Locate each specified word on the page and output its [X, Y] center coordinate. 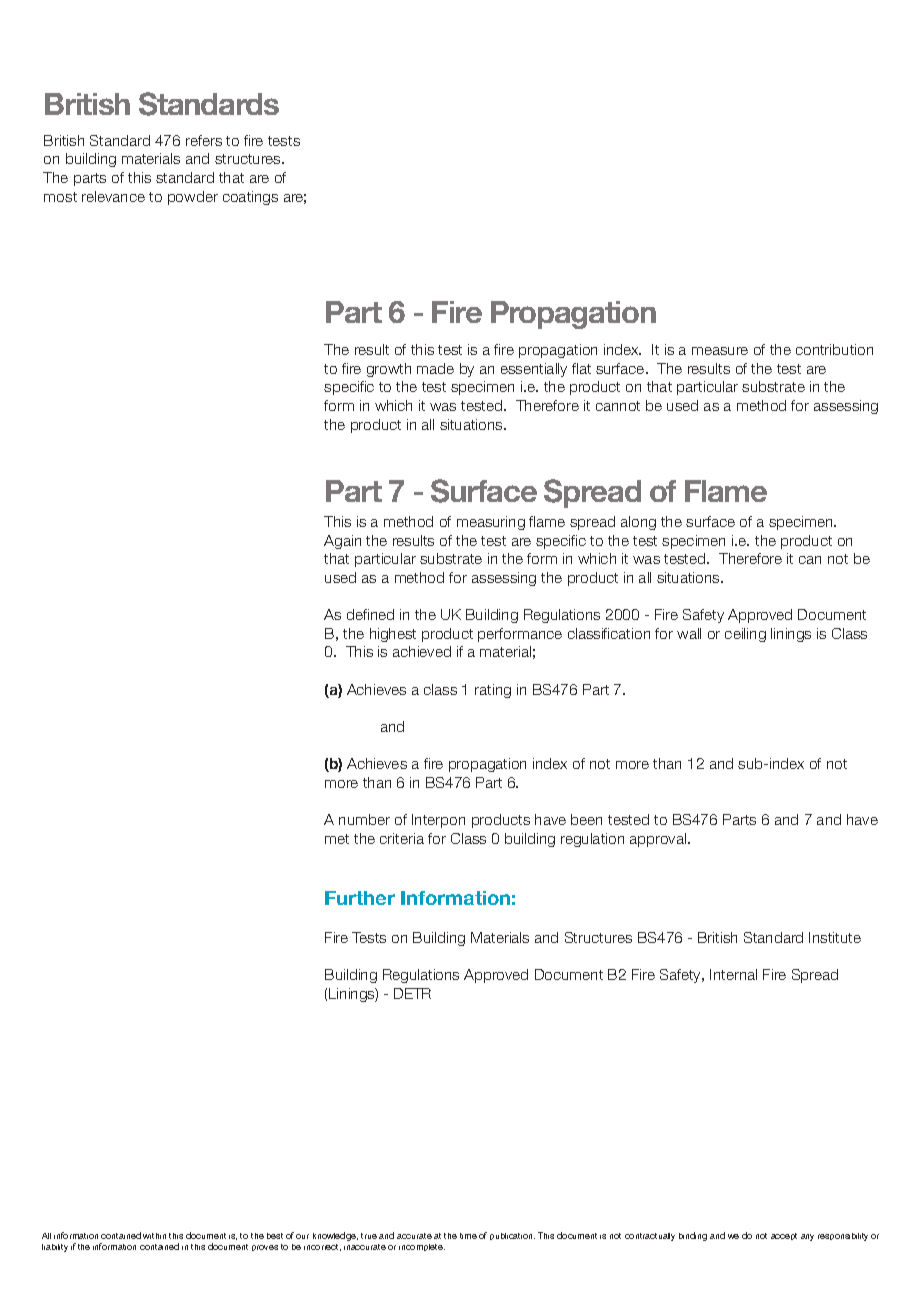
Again [342, 542]
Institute [835, 937]
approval [659, 840]
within [154, 1236]
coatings [250, 198]
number [364, 819]
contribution [834, 349]
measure [720, 351]
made [435, 368]
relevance [113, 196]
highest [393, 635]
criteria [402, 838]
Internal [733, 974]
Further [360, 898]
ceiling [745, 635]
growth [389, 370]
